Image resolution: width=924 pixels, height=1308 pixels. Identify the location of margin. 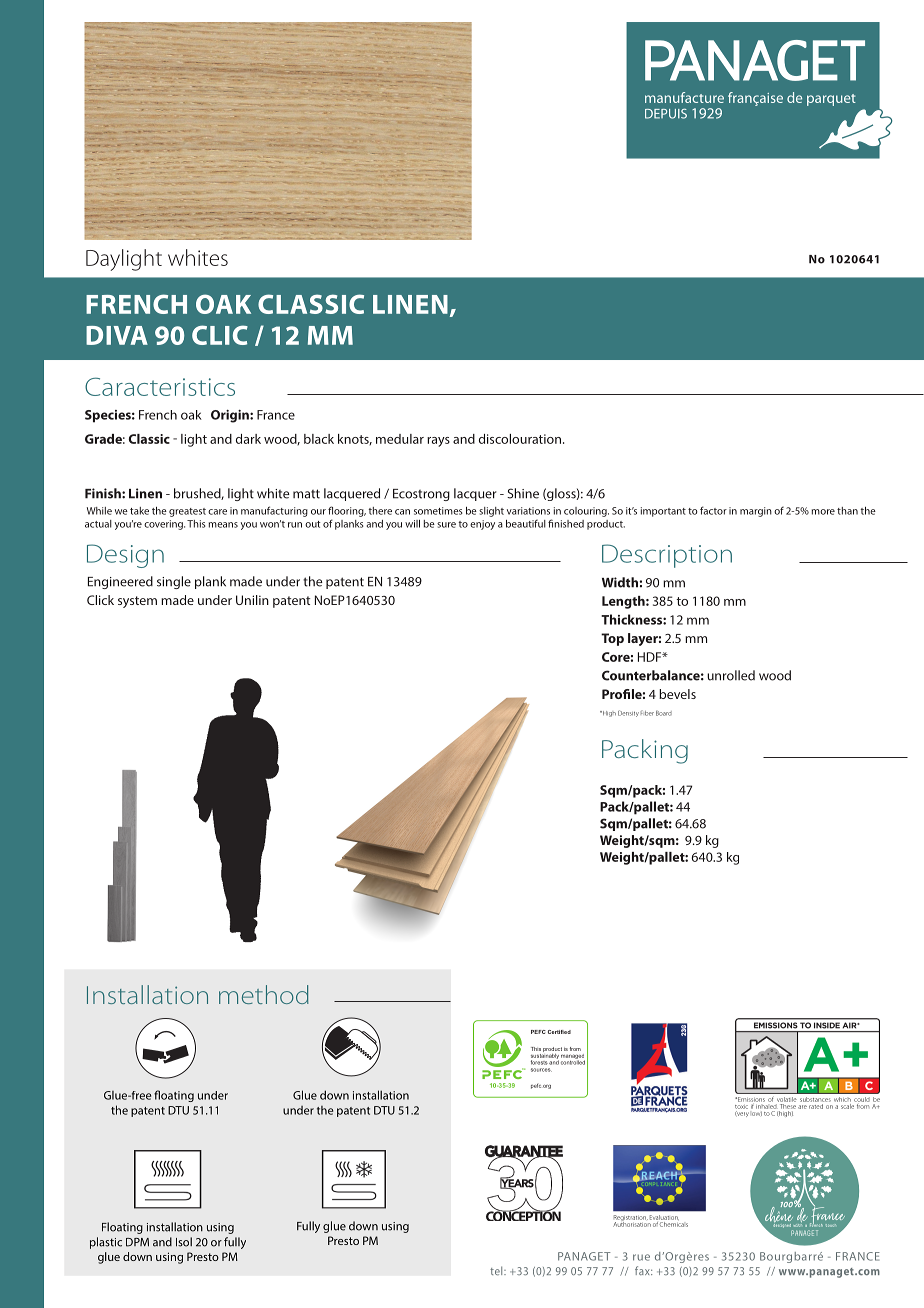
(756, 512).
